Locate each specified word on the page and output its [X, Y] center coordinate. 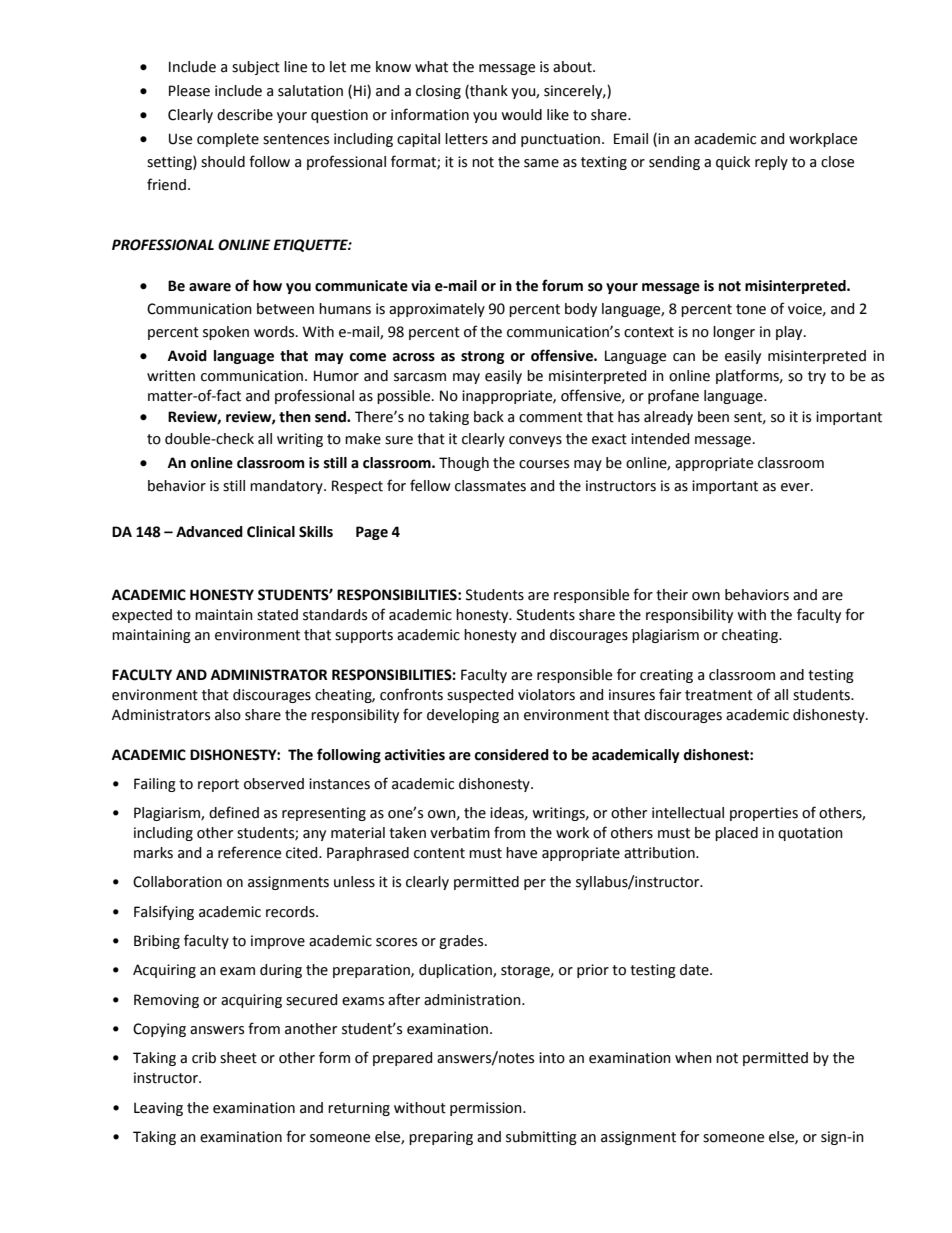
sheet [238, 1058]
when [693, 1058]
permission [487, 1109]
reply [771, 163]
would [521, 115]
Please [189, 91]
